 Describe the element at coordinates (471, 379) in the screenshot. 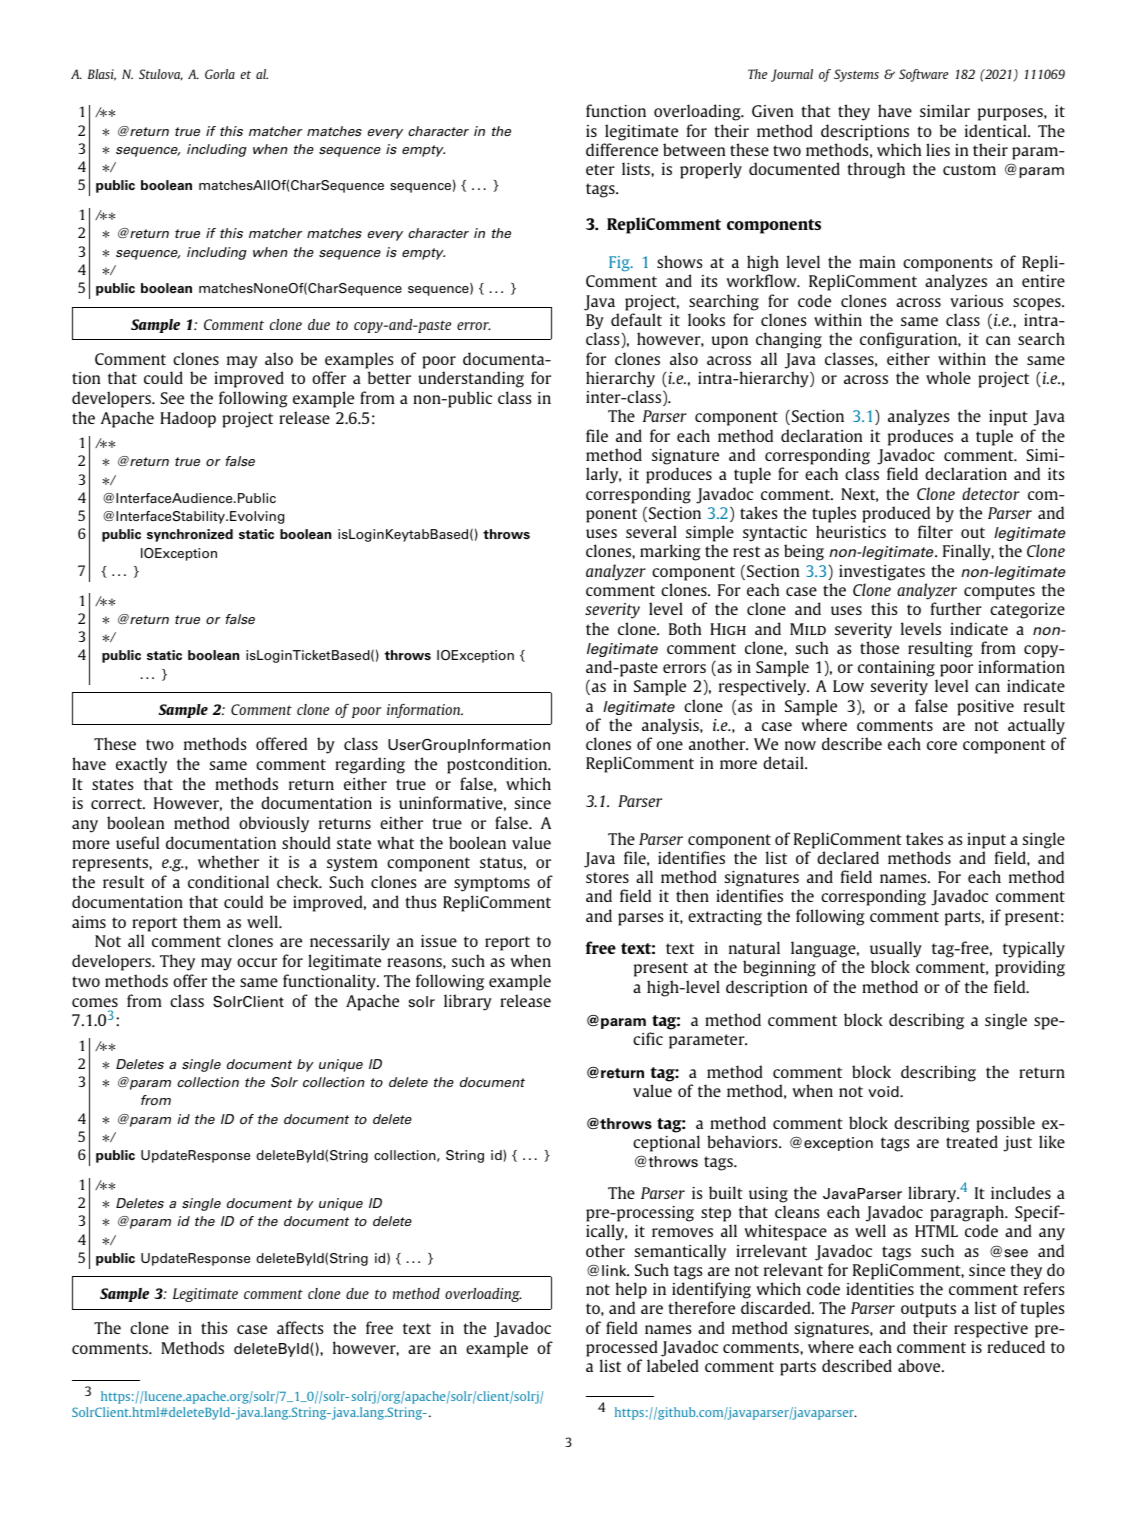

I see `understanding` at that location.
